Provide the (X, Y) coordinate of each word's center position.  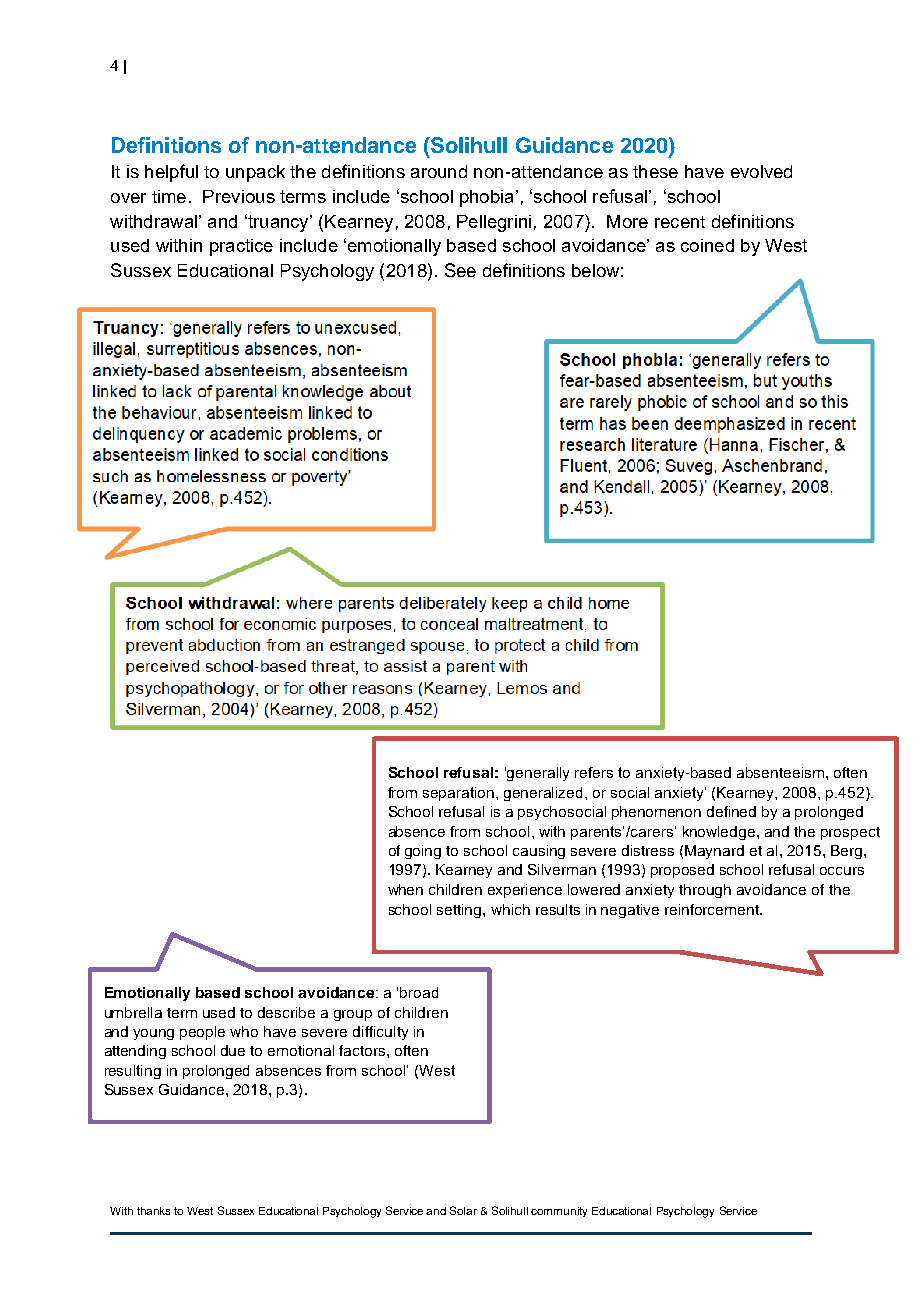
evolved (761, 171)
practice (241, 247)
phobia (486, 198)
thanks (153, 1211)
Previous (239, 196)
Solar (463, 1210)
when (405, 889)
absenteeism (780, 772)
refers (594, 772)
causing (539, 852)
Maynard (714, 852)
